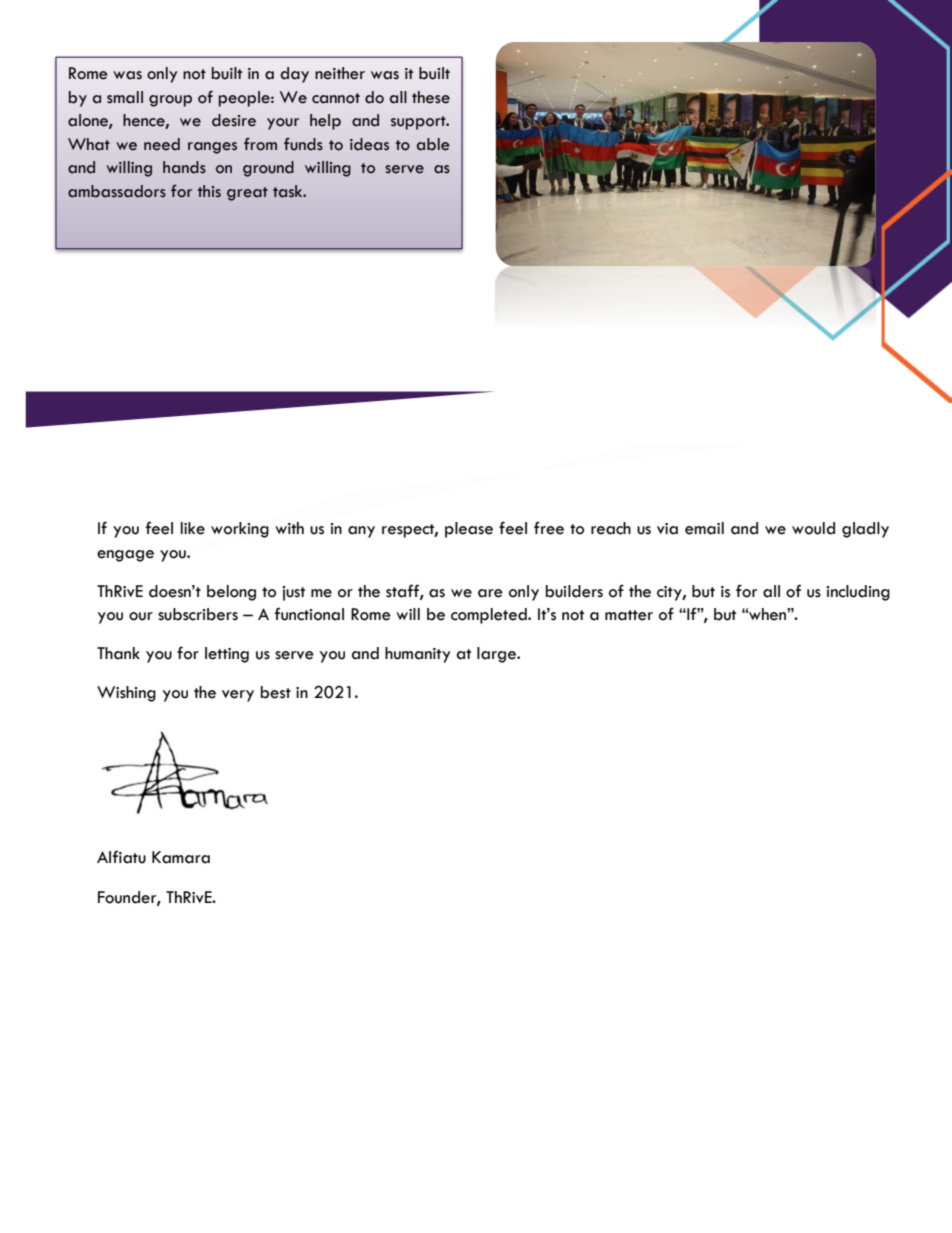  I want to click on like, so click(193, 528).
